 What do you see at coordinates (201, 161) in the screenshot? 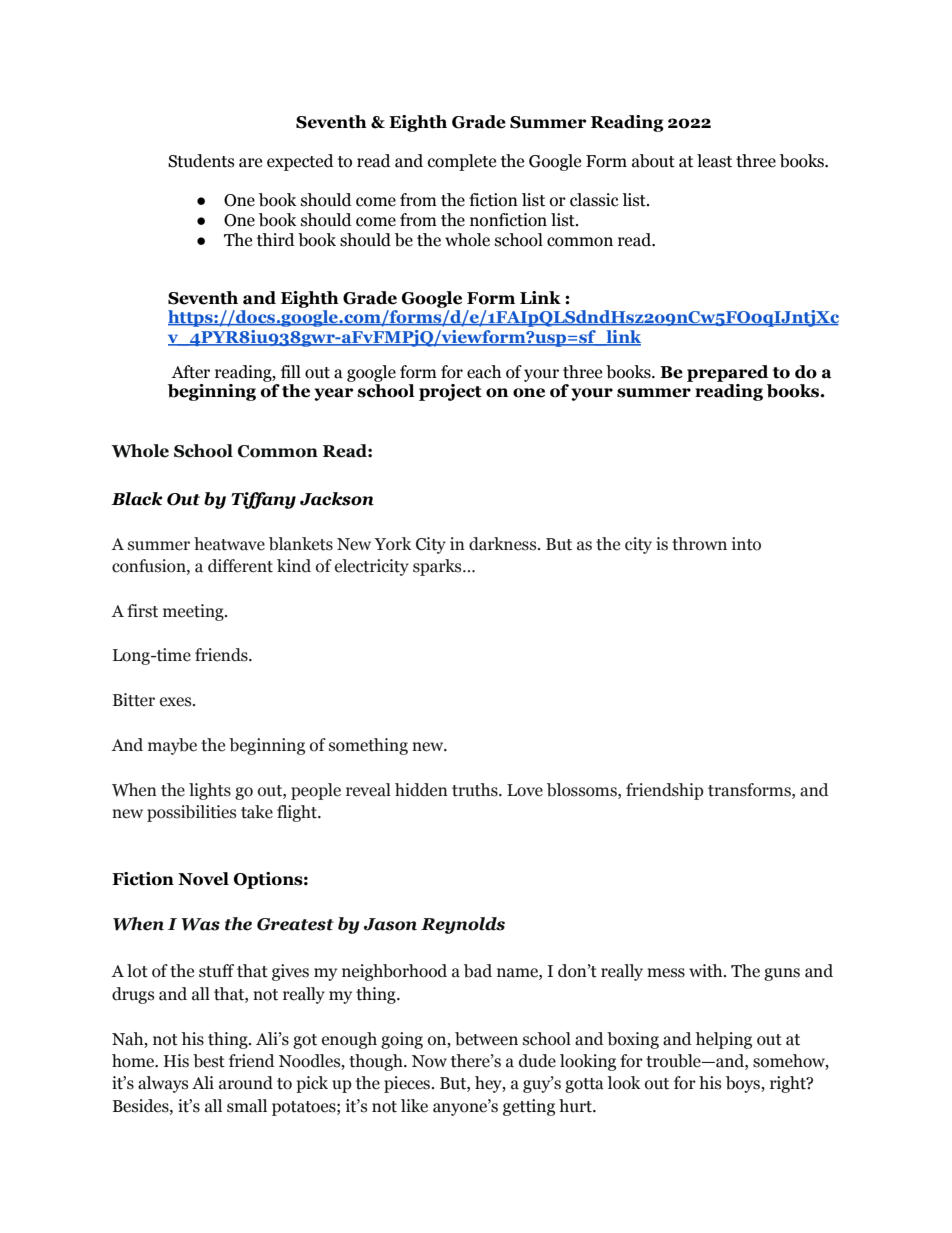
I see `Students` at bounding box center [201, 161].
